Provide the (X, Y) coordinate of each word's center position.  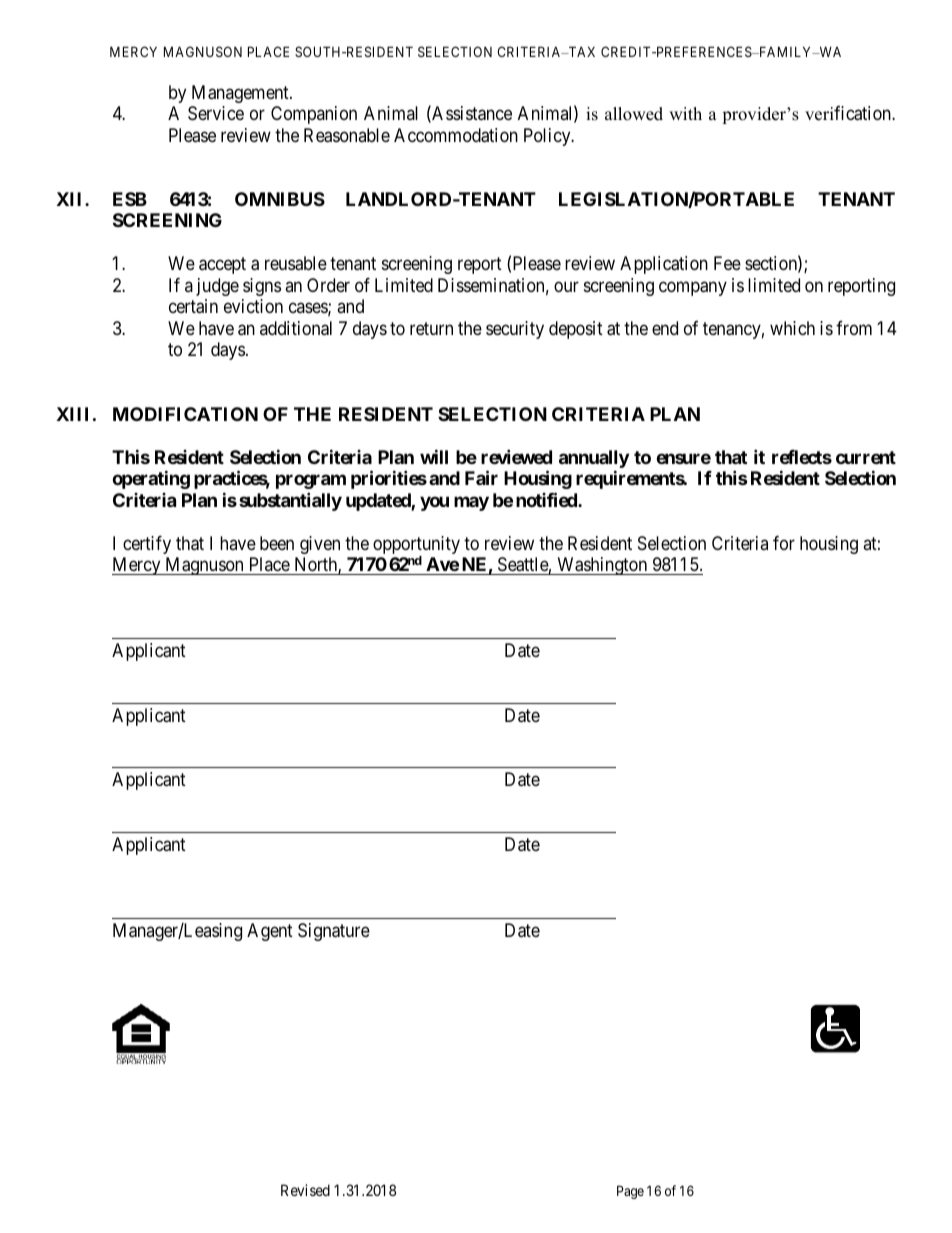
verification (849, 113)
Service (216, 113)
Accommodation (456, 135)
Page (630, 1192)
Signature (334, 932)
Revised (305, 1190)
